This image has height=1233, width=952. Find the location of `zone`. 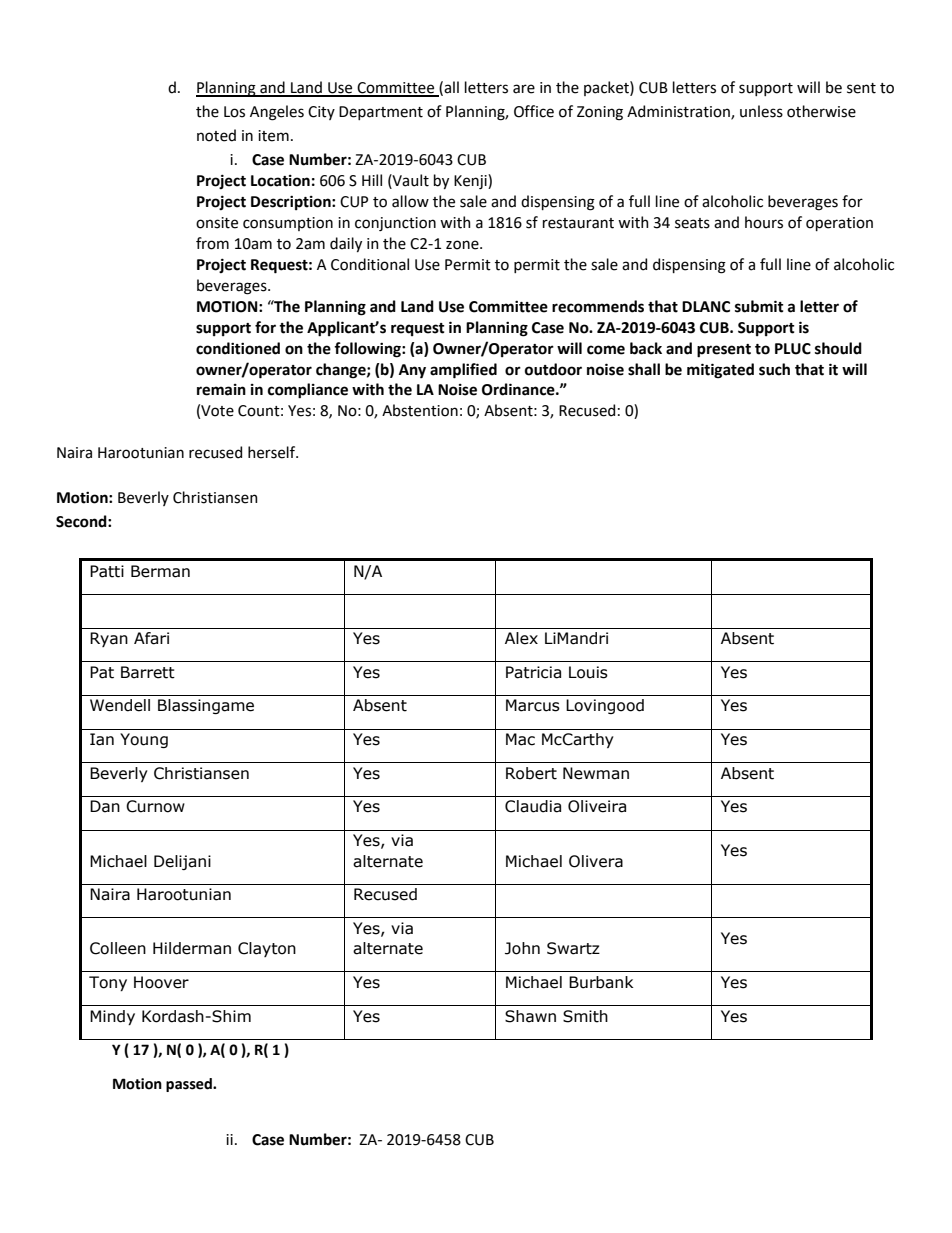

zone is located at coordinates (463, 245).
